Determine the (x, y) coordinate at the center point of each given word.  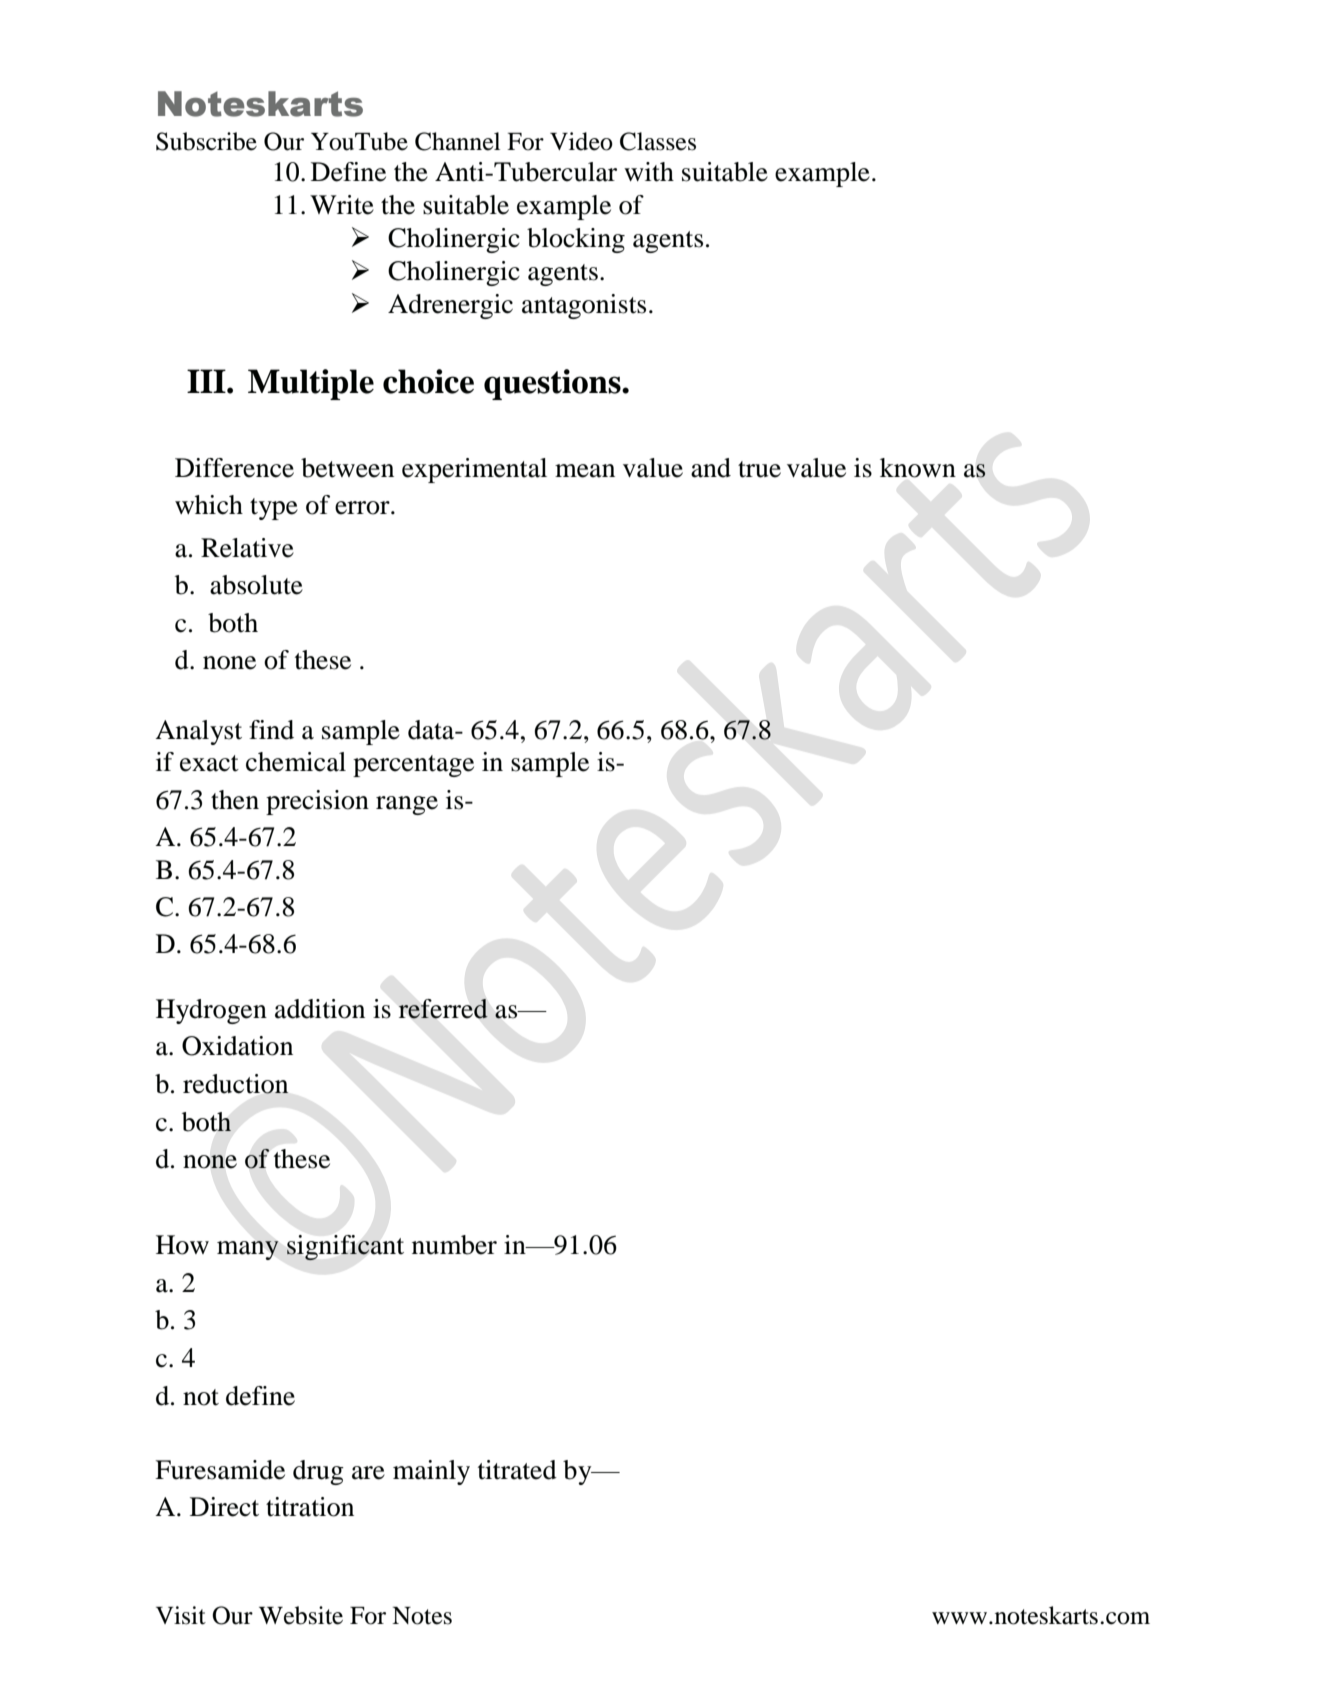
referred (443, 1009)
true (759, 469)
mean (585, 471)
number (454, 1245)
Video (581, 141)
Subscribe (206, 141)
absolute (256, 585)
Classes (658, 141)
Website (301, 1615)
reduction (235, 1084)
